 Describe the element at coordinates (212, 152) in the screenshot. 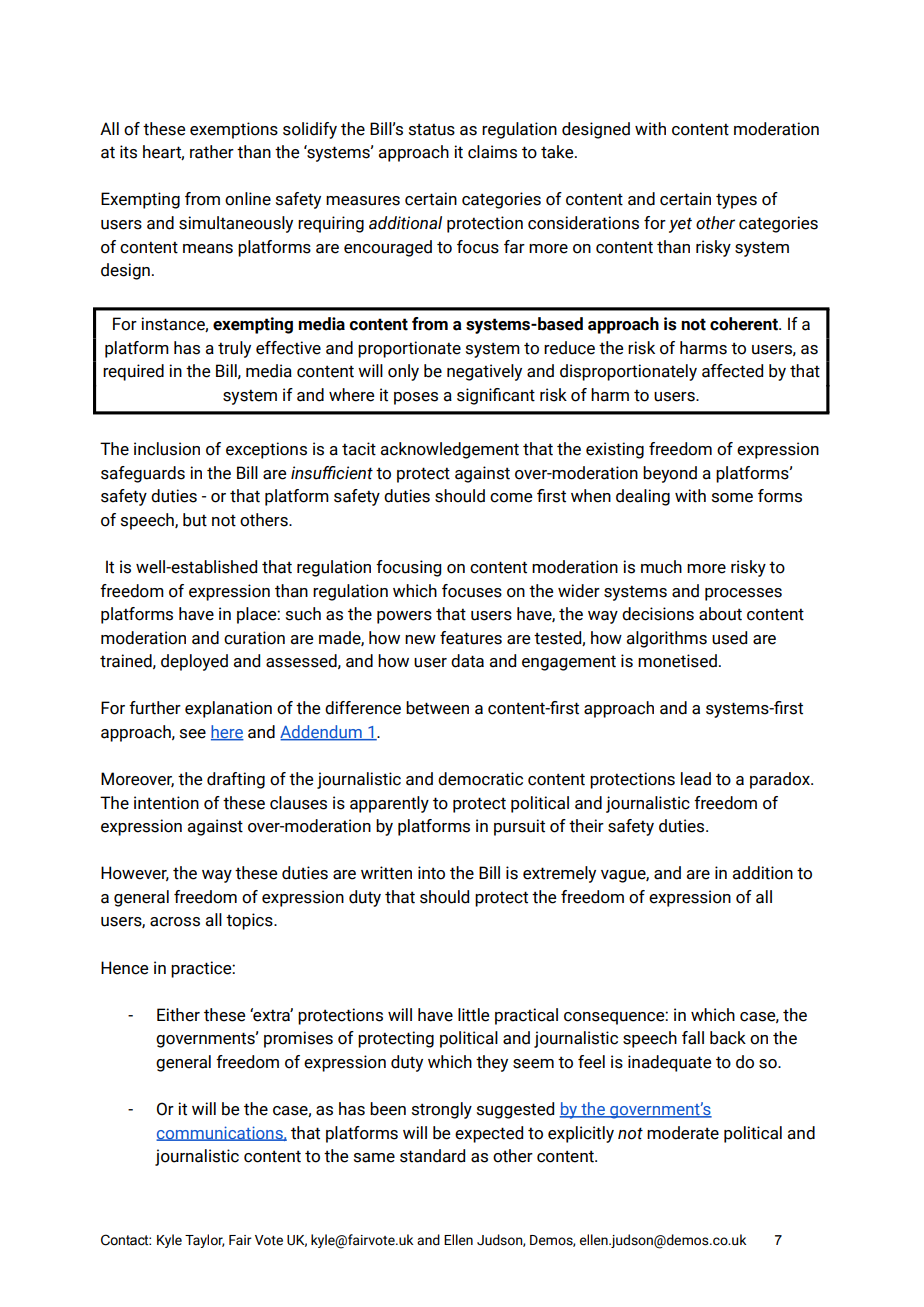

I see `rather` at that location.
